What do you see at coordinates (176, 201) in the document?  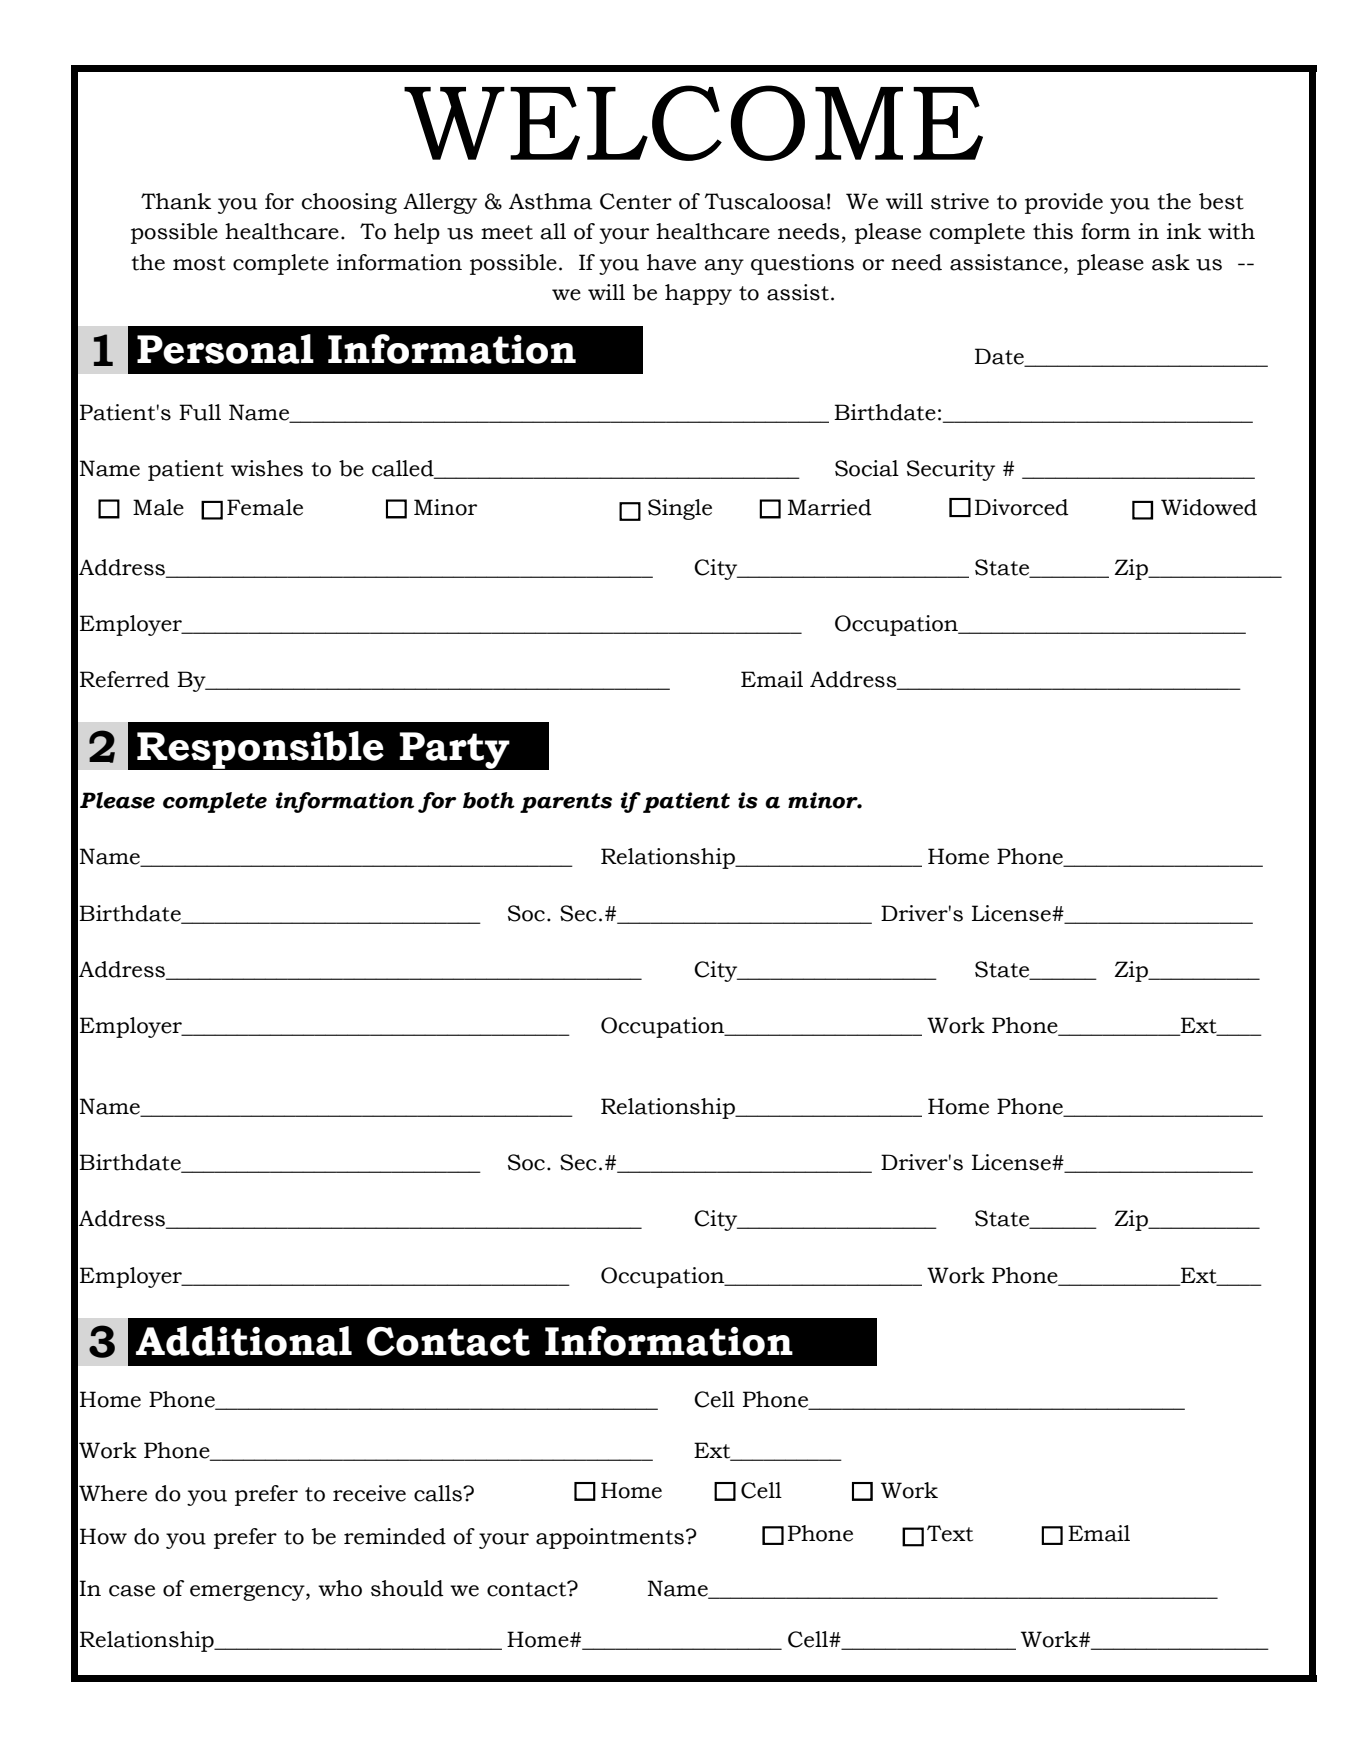 I see `Thank` at bounding box center [176, 201].
